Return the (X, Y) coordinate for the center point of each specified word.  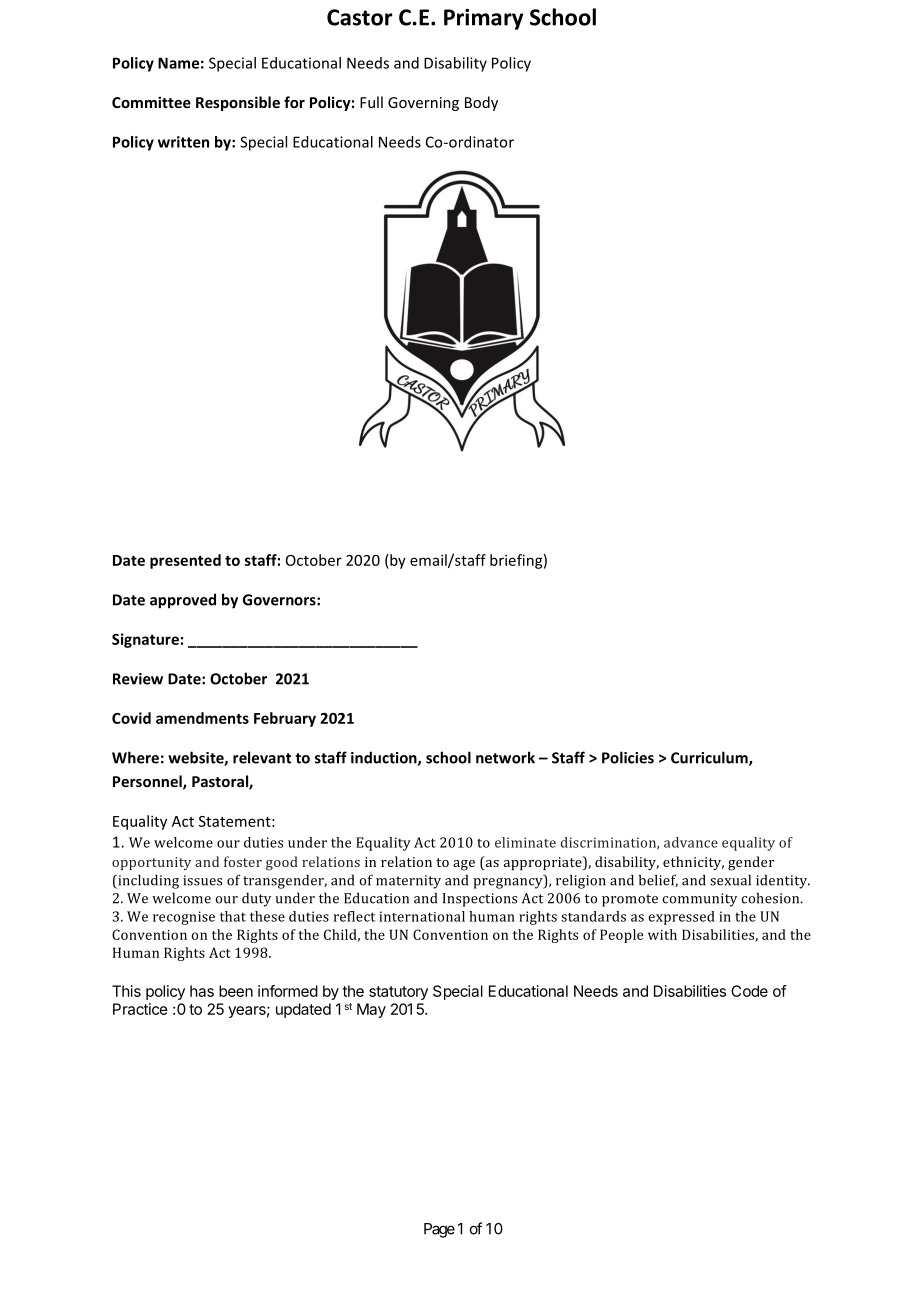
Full (371, 102)
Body (481, 103)
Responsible (238, 103)
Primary (483, 19)
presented (185, 561)
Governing (423, 104)
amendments (202, 718)
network (505, 757)
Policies (628, 757)
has (202, 991)
